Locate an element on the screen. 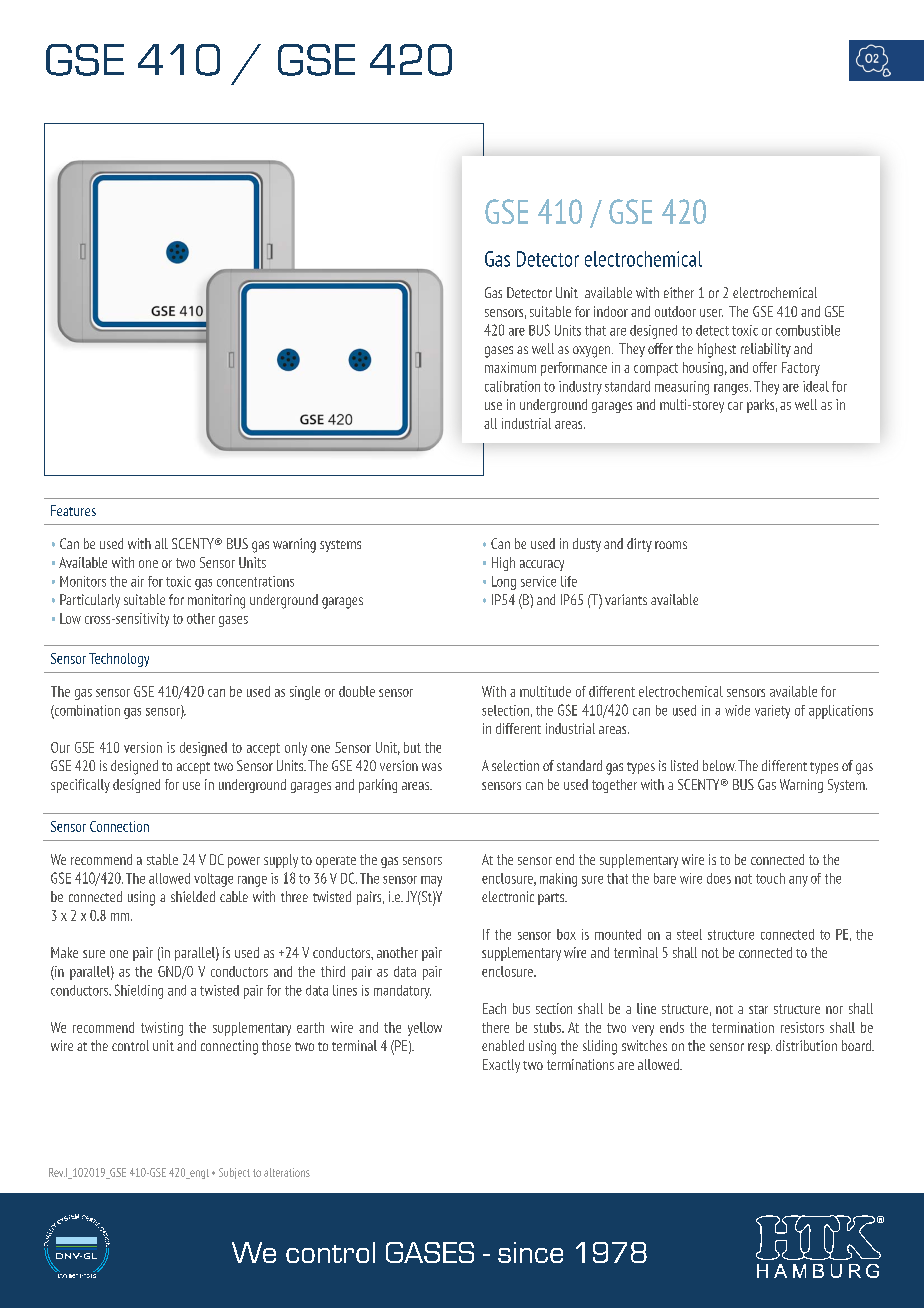  Subject is located at coordinates (234, 1173).
